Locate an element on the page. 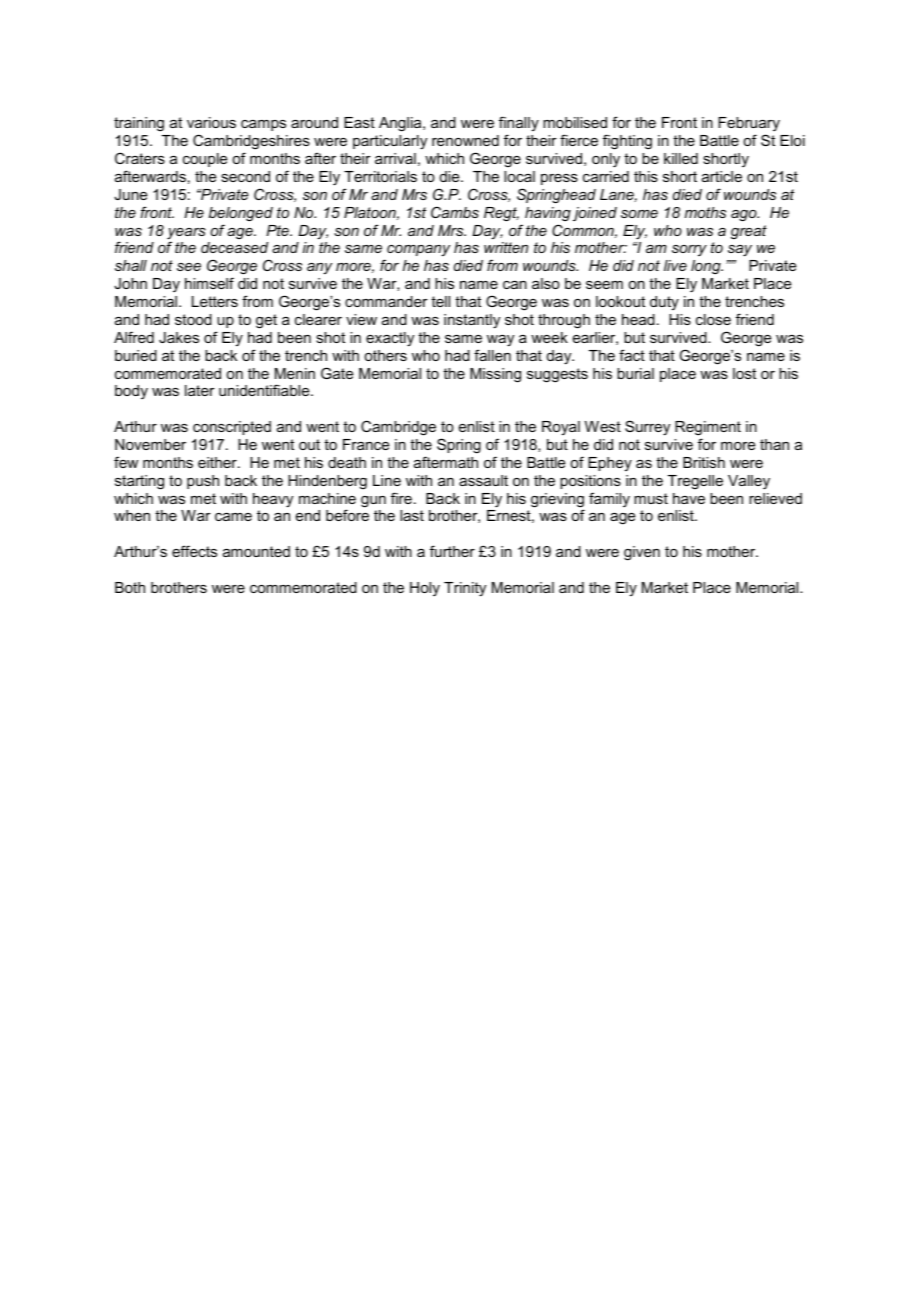 The width and height of the image is (924, 1308). Regiment is located at coordinates (708, 428).
